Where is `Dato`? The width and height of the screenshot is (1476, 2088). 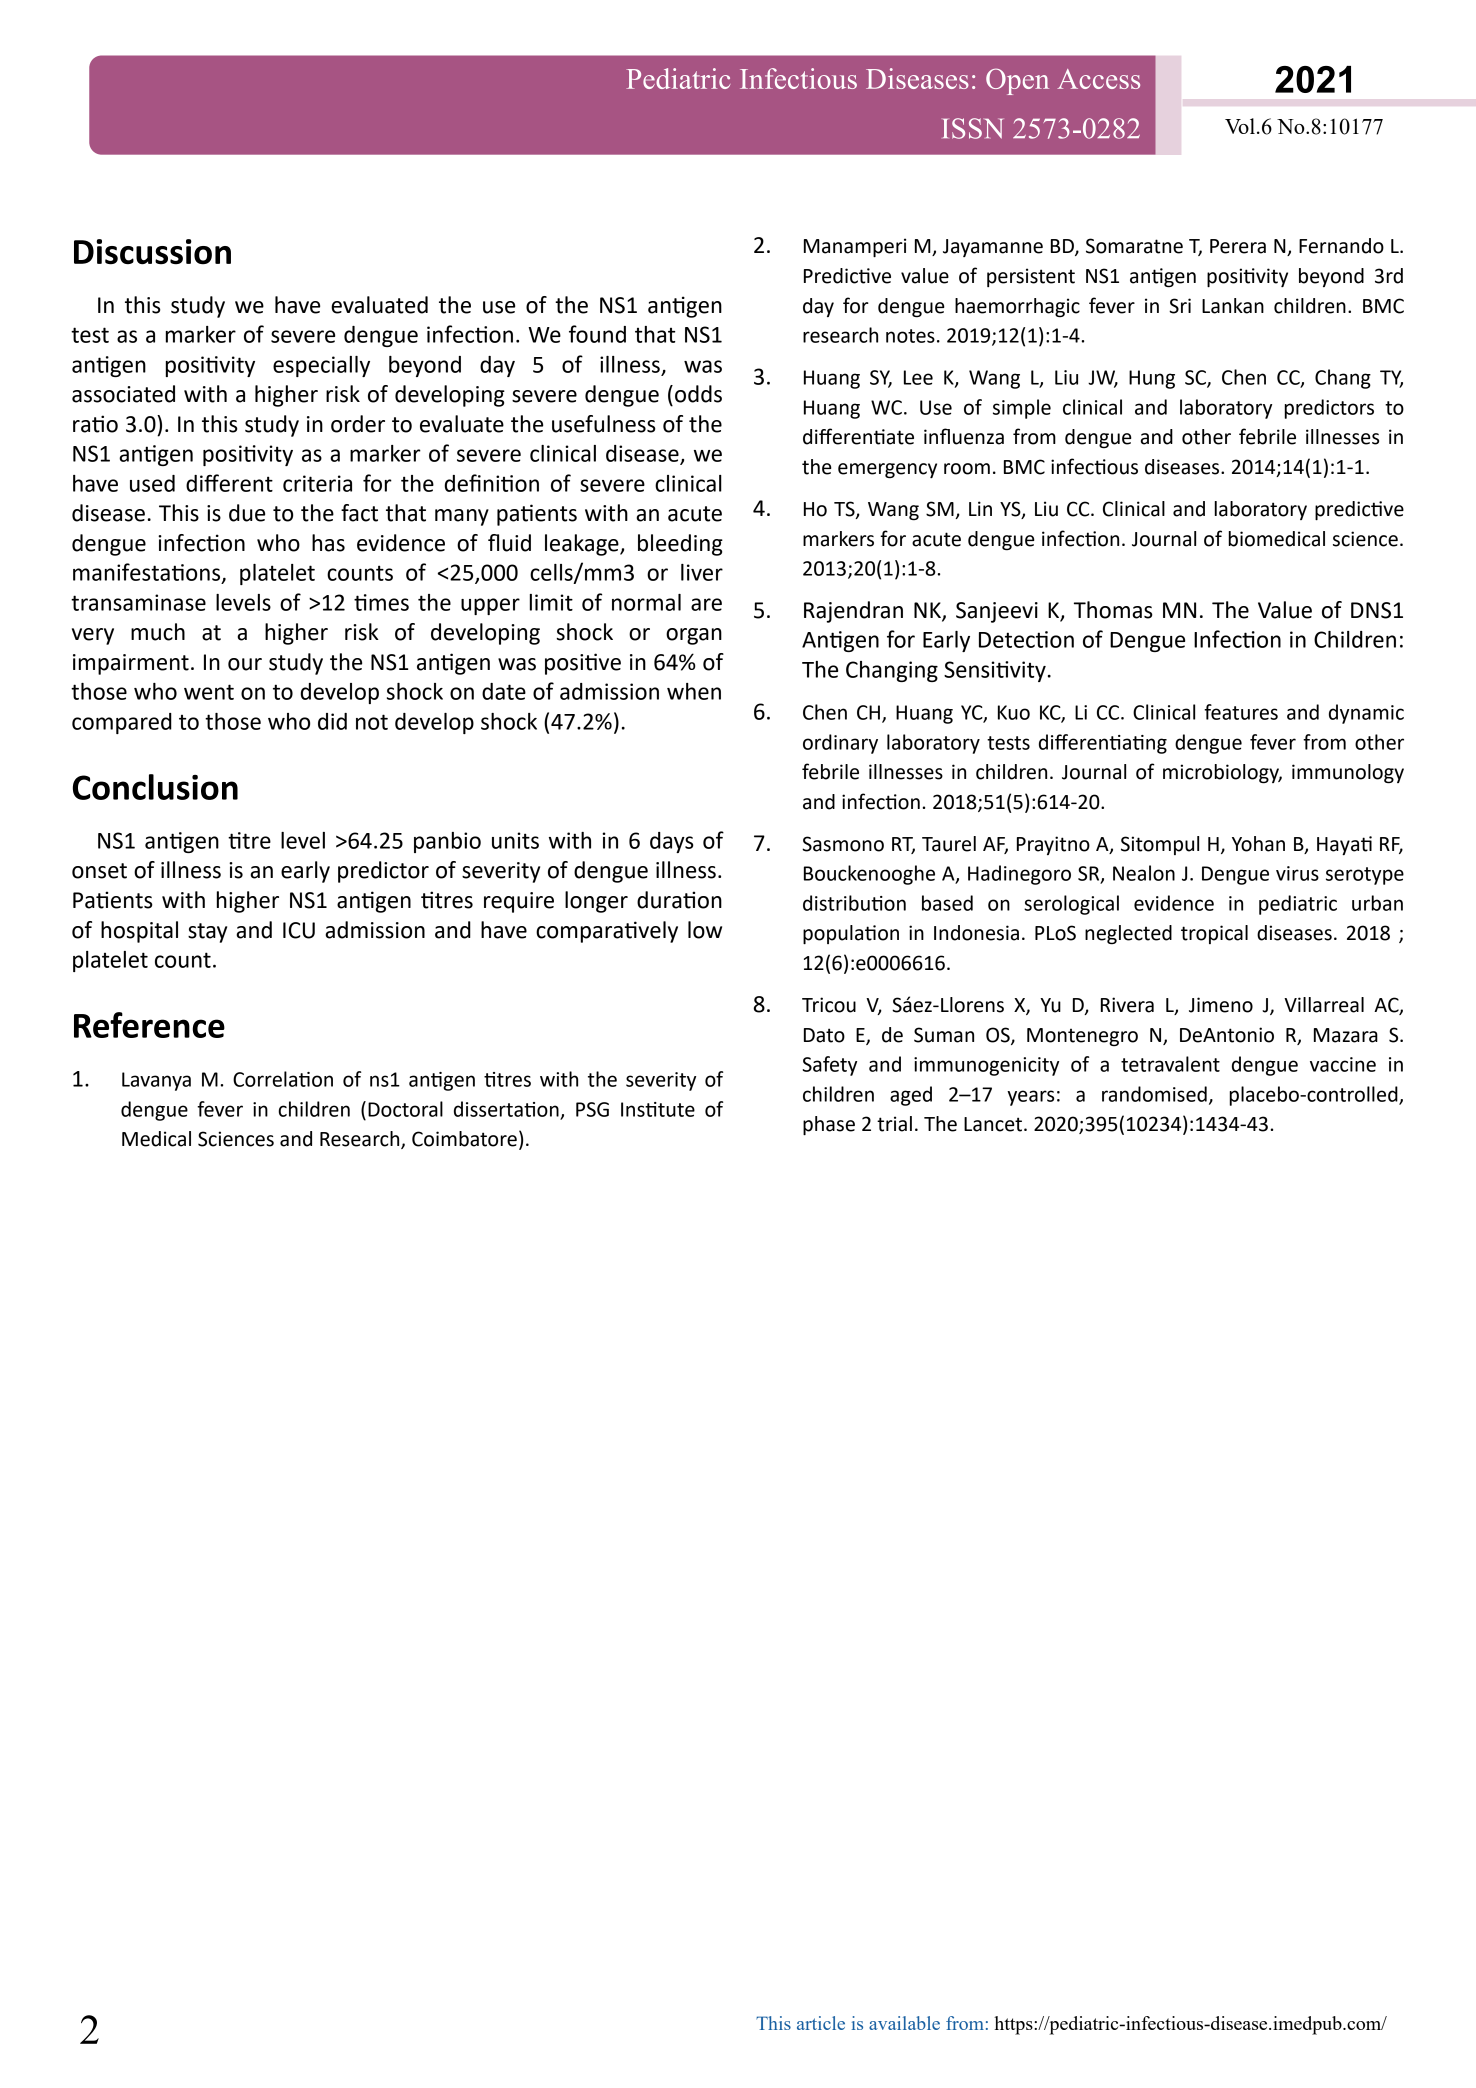
Dato is located at coordinates (824, 1035).
